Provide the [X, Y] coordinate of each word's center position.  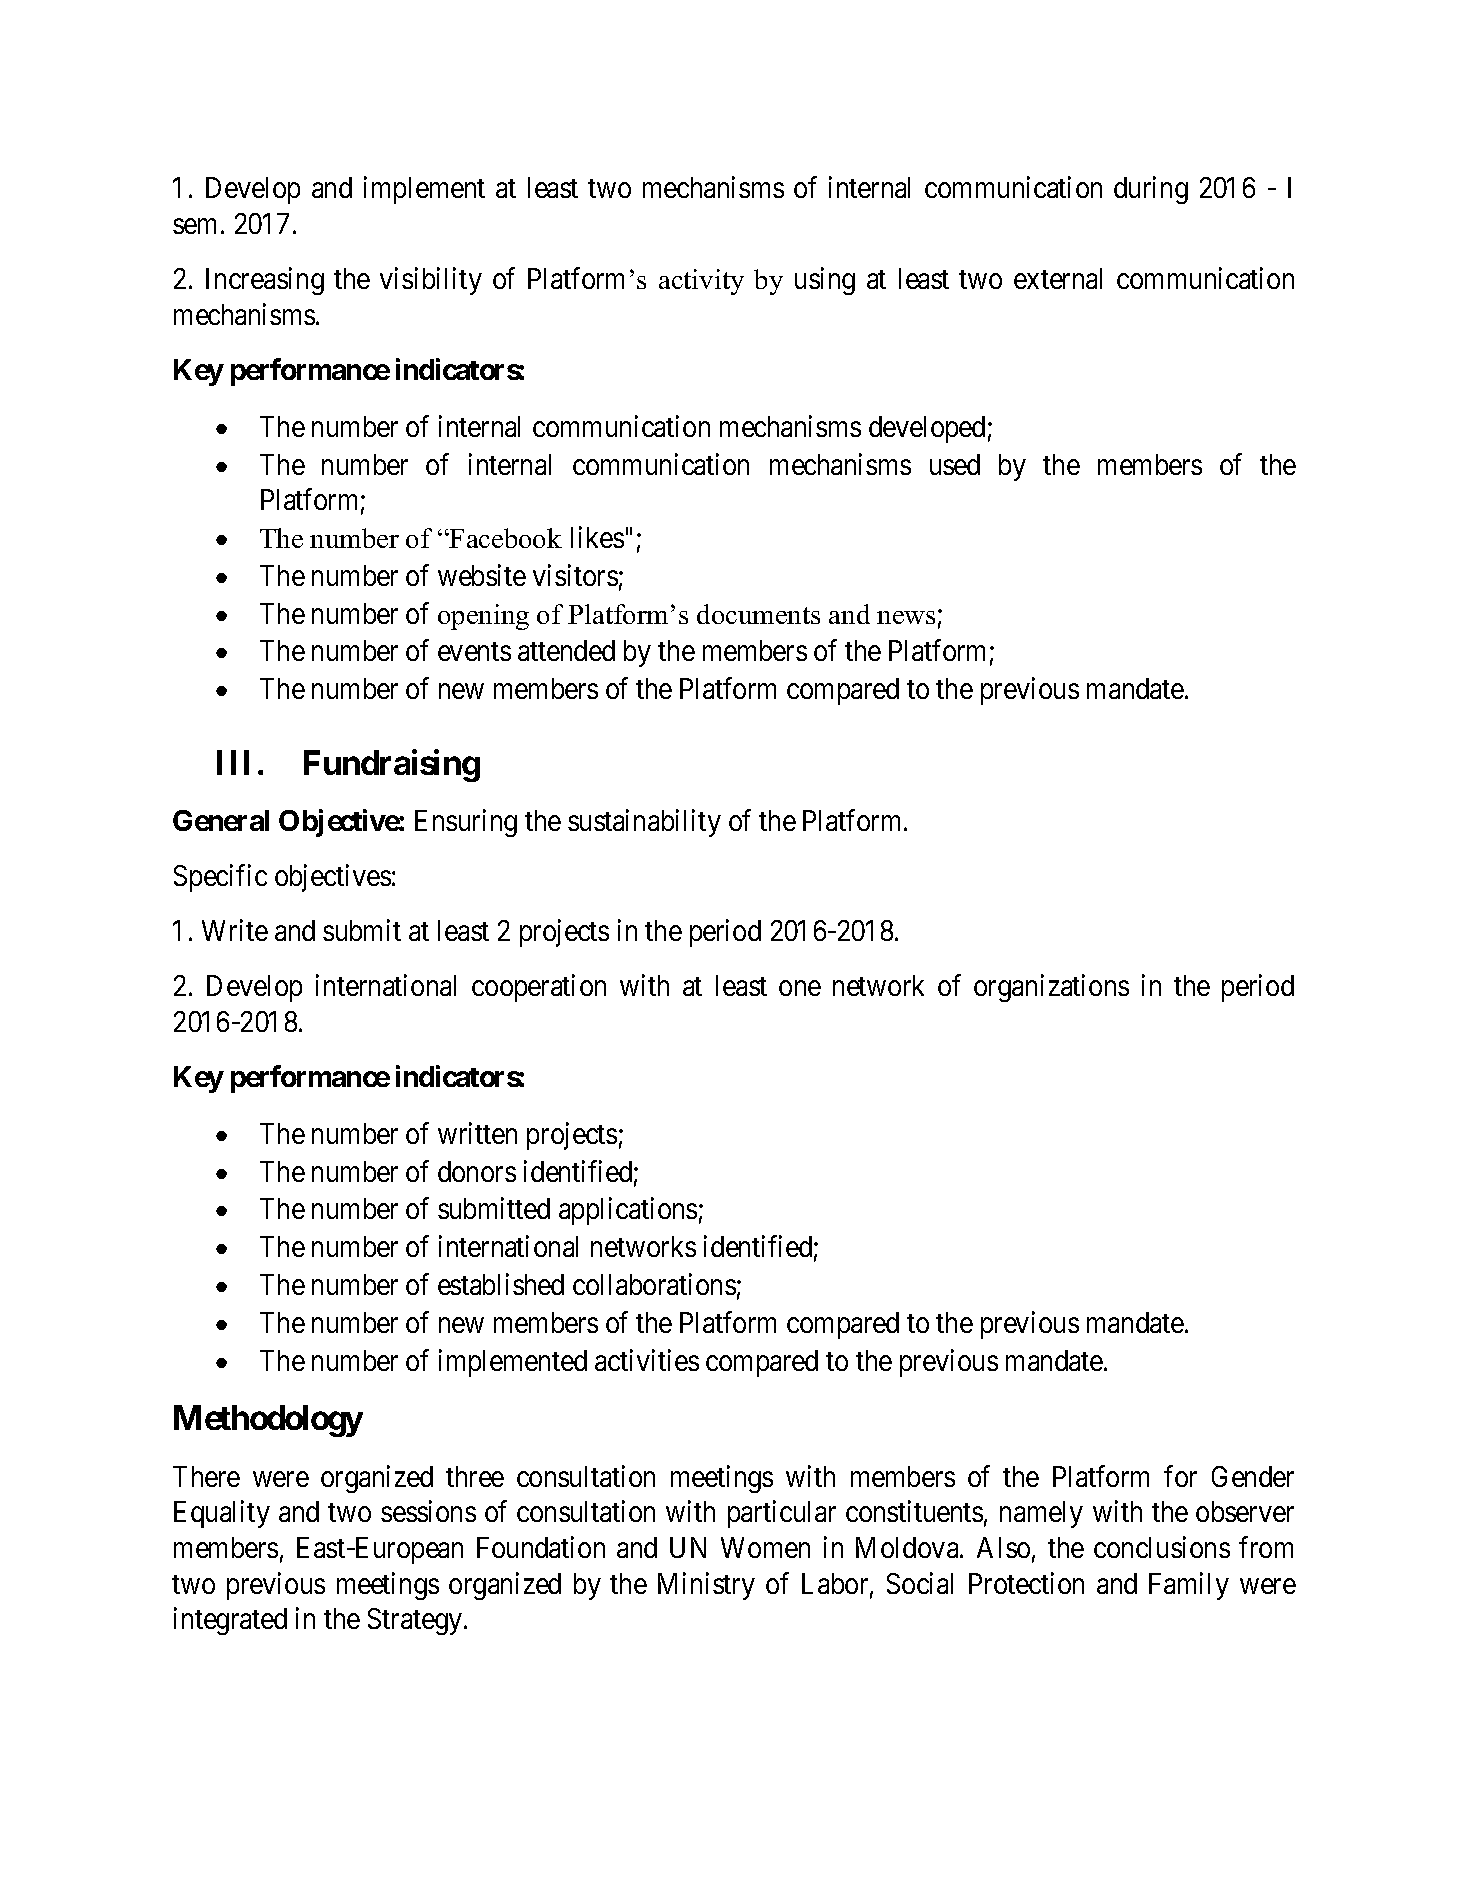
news [906, 617]
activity [701, 282]
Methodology [268, 1421]
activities [647, 1360]
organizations [1051, 988]
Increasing [265, 281]
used [955, 464]
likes [597, 537]
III [233, 763]
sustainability [644, 823]
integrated [230, 1621]
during [1151, 190]
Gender [1253, 1476]
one [800, 988]
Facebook [505, 538]
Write [235, 930]
